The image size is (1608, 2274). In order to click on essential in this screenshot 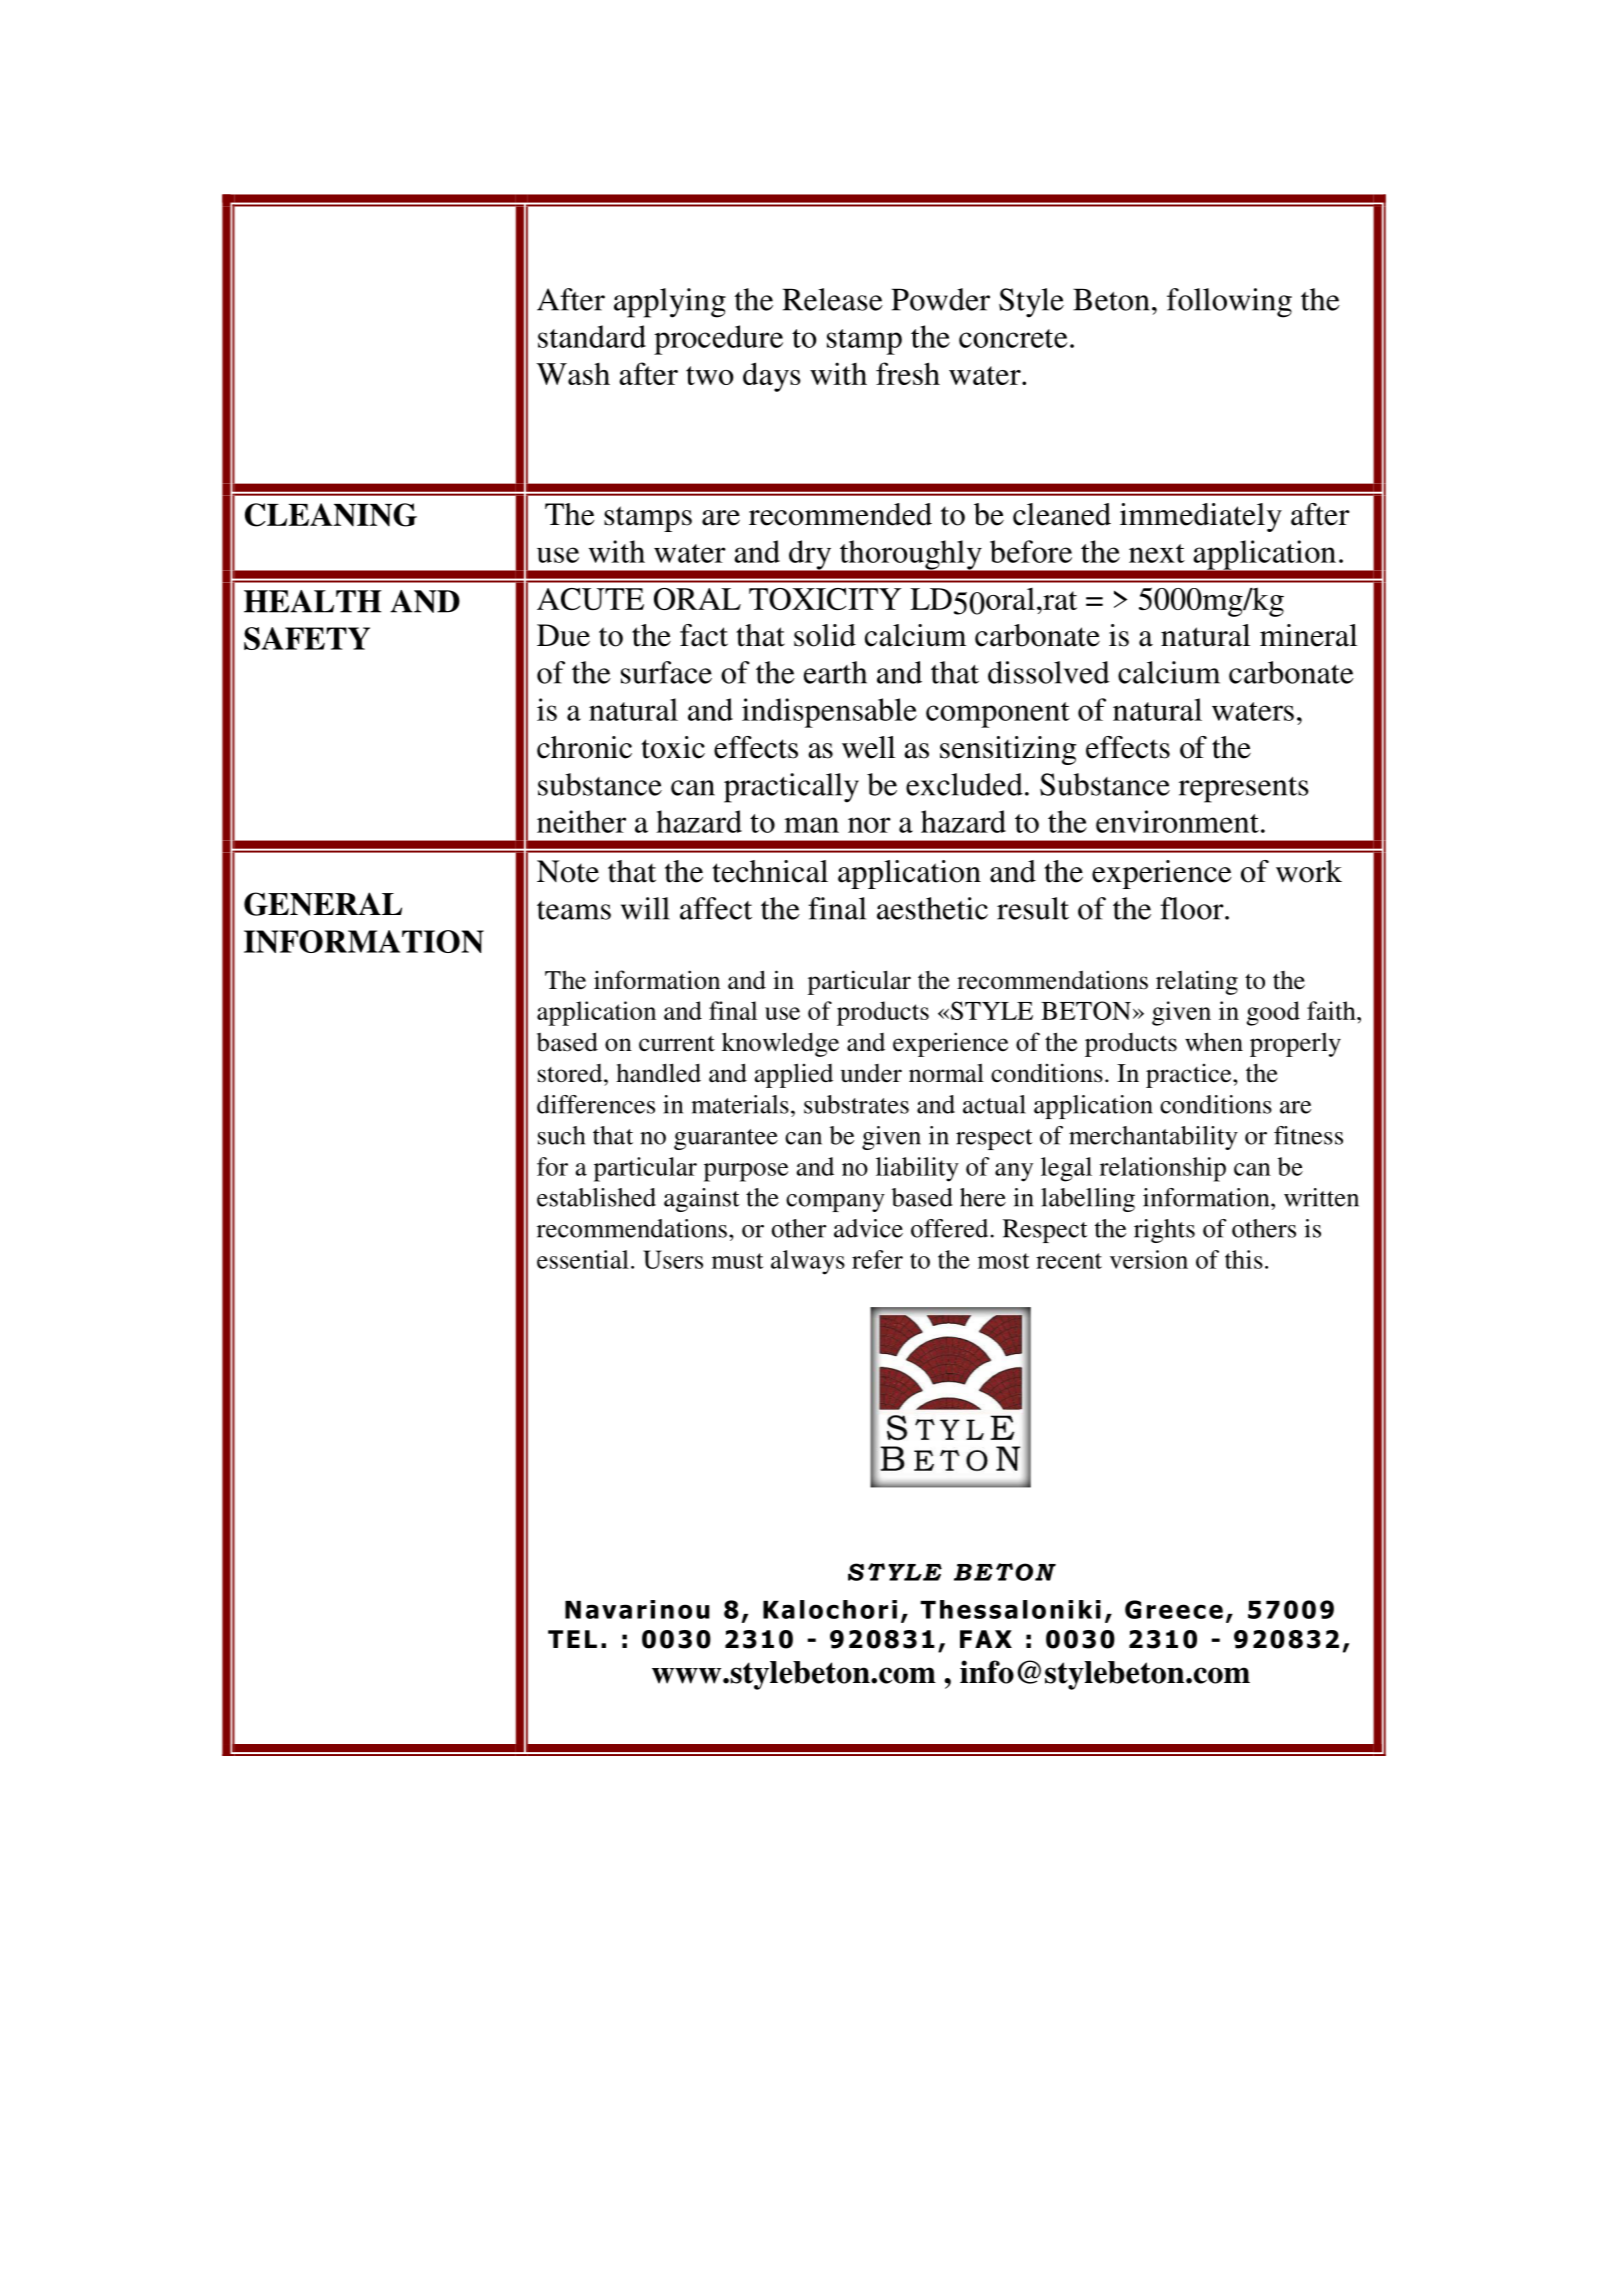, I will do `click(583, 1259)`.
